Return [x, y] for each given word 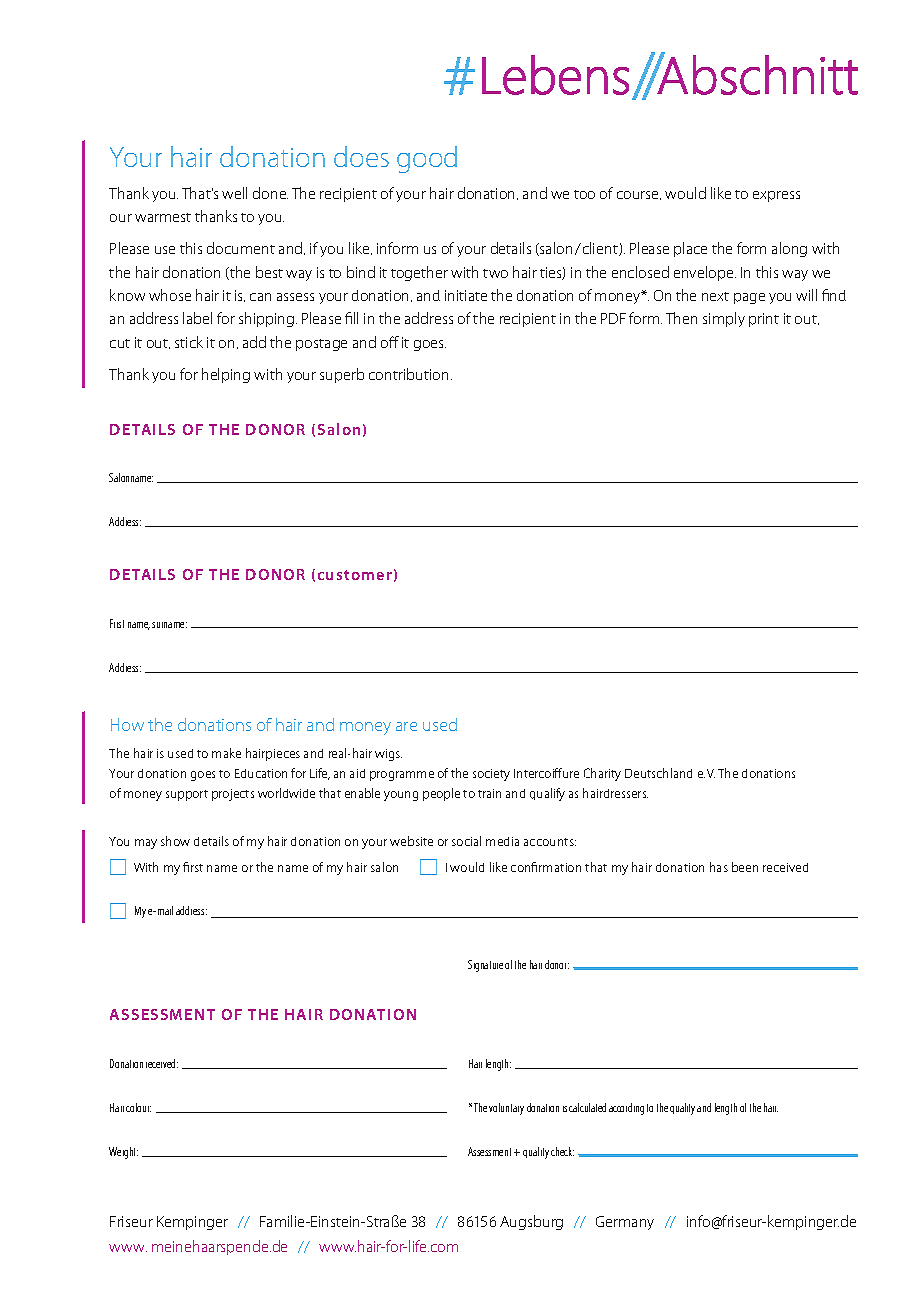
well [234, 193]
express [776, 196]
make [226, 753]
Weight [123, 1153]
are [406, 726]
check [562, 1151]
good [427, 159]
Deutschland [658, 773]
